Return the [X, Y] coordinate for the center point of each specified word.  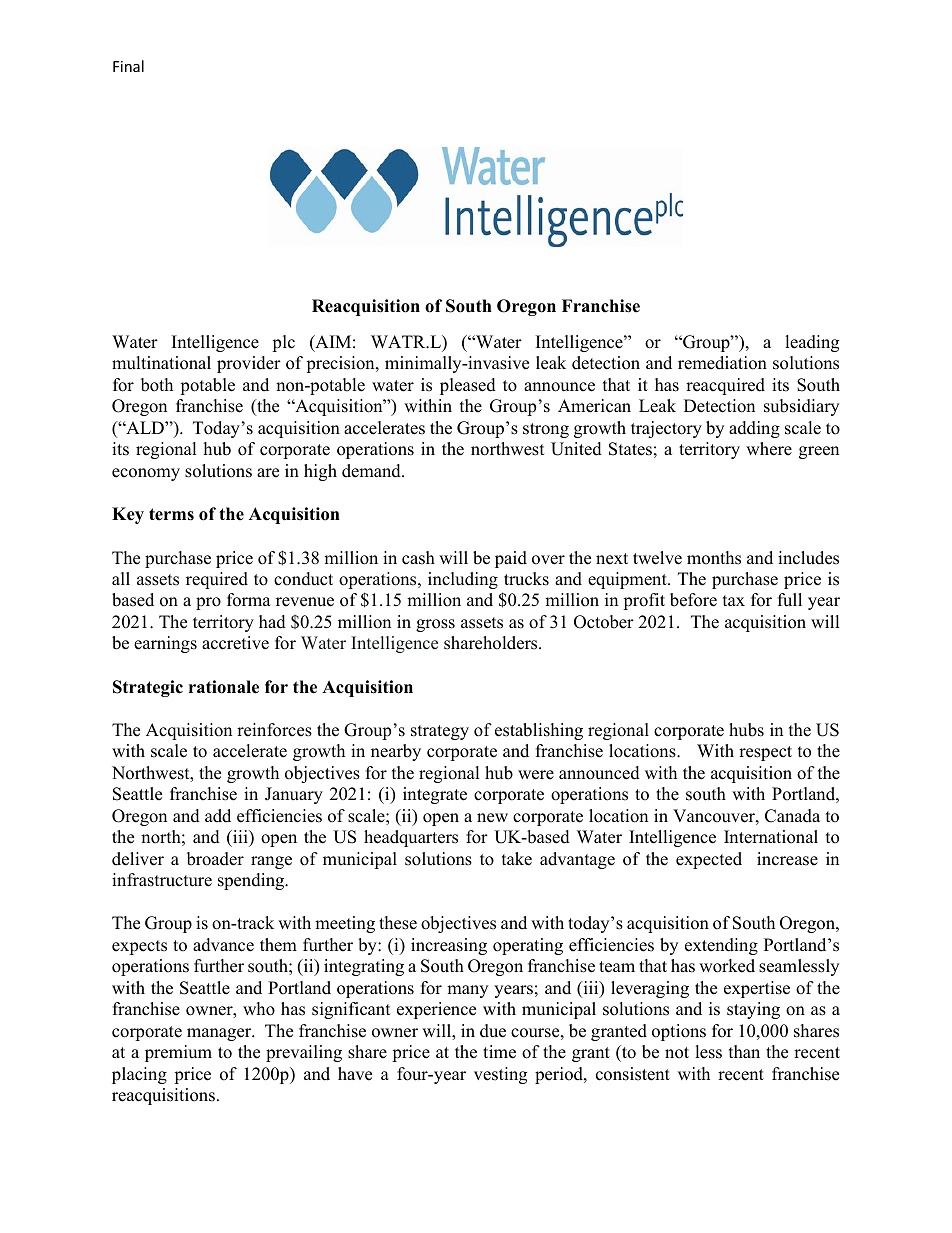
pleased [468, 386]
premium [178, 1053]
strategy [440, 732]
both [157, 385]
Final [128, 66]
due [493, 1031]
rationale [224, 687]
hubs [746, 730]
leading [812, 343]
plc [283, 343]
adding [754, 429]
